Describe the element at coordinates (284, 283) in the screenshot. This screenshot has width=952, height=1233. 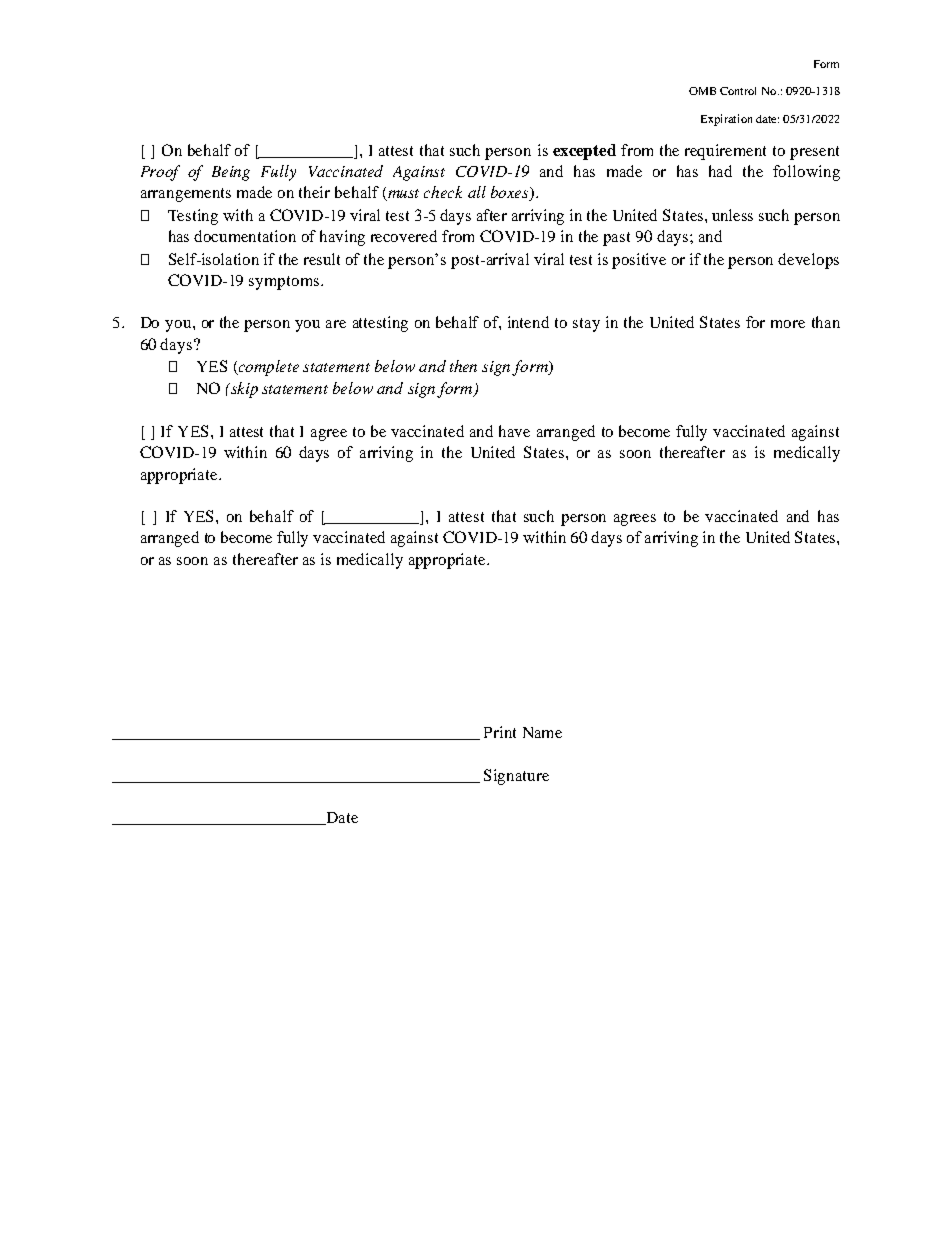
I see `symptoms` at that location.
